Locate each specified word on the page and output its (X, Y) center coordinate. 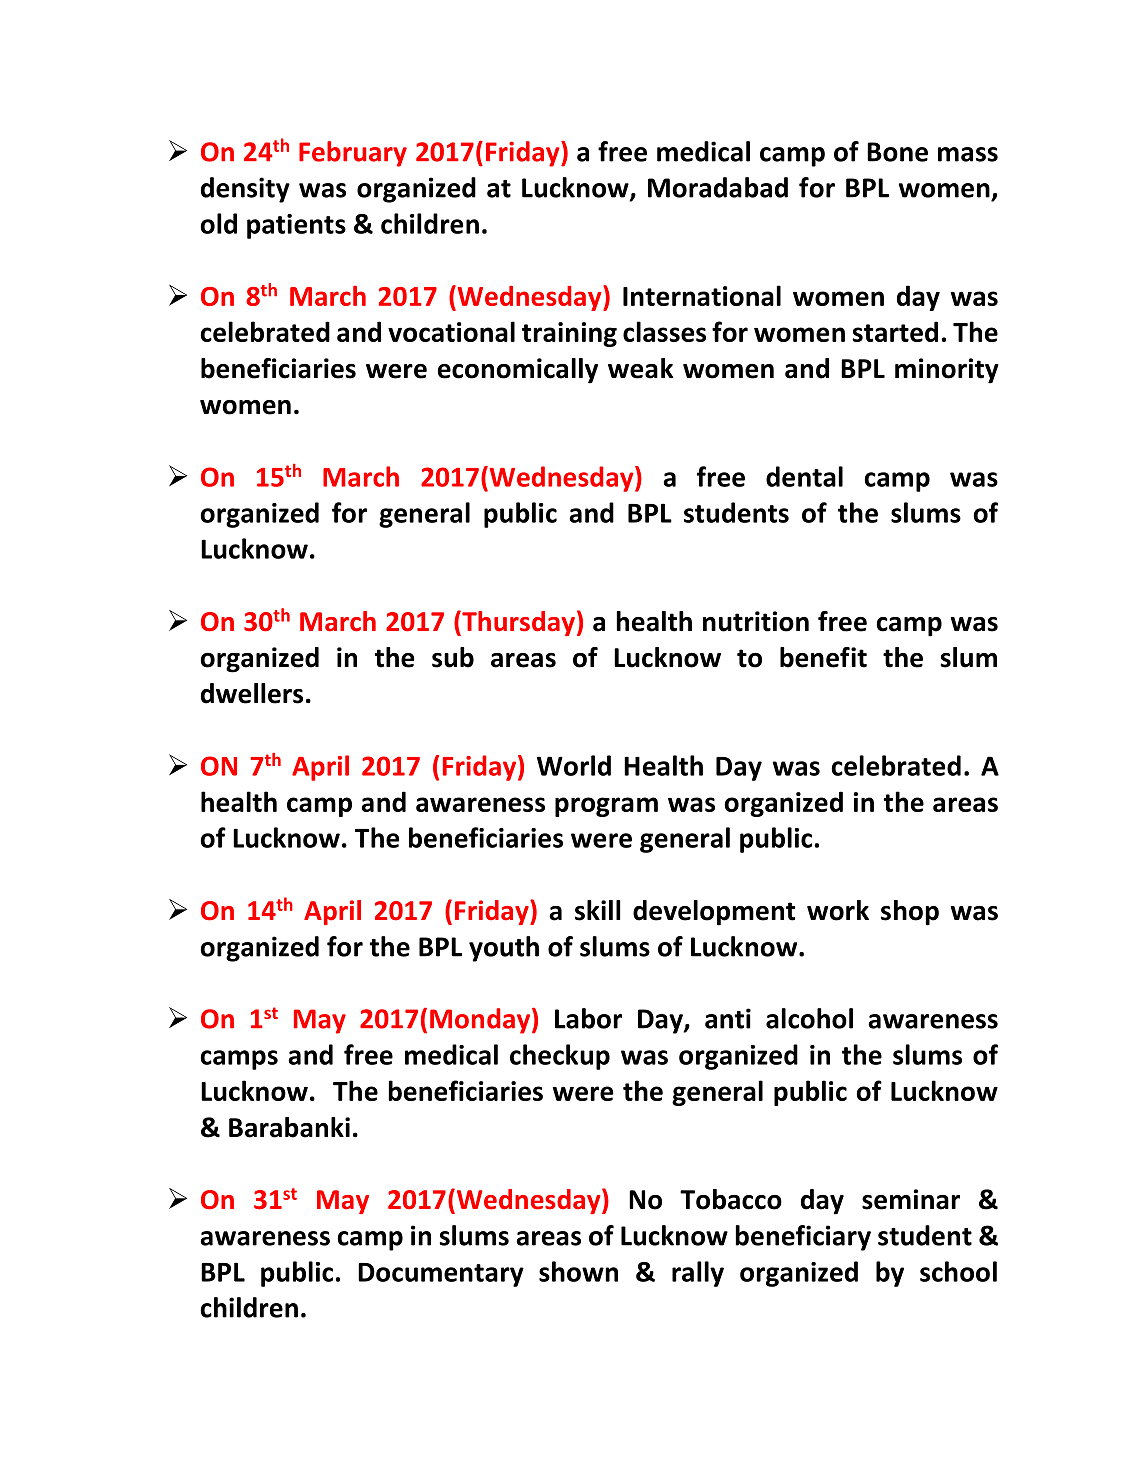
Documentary (441, 1275)
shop (910, 913)
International (702, 295)
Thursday (517, 623)
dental (804, 476)
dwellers (252, 693)
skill (598, 910)
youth (504, 949)
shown (578, 1271)
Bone (897, 152)
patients (296, 226)
